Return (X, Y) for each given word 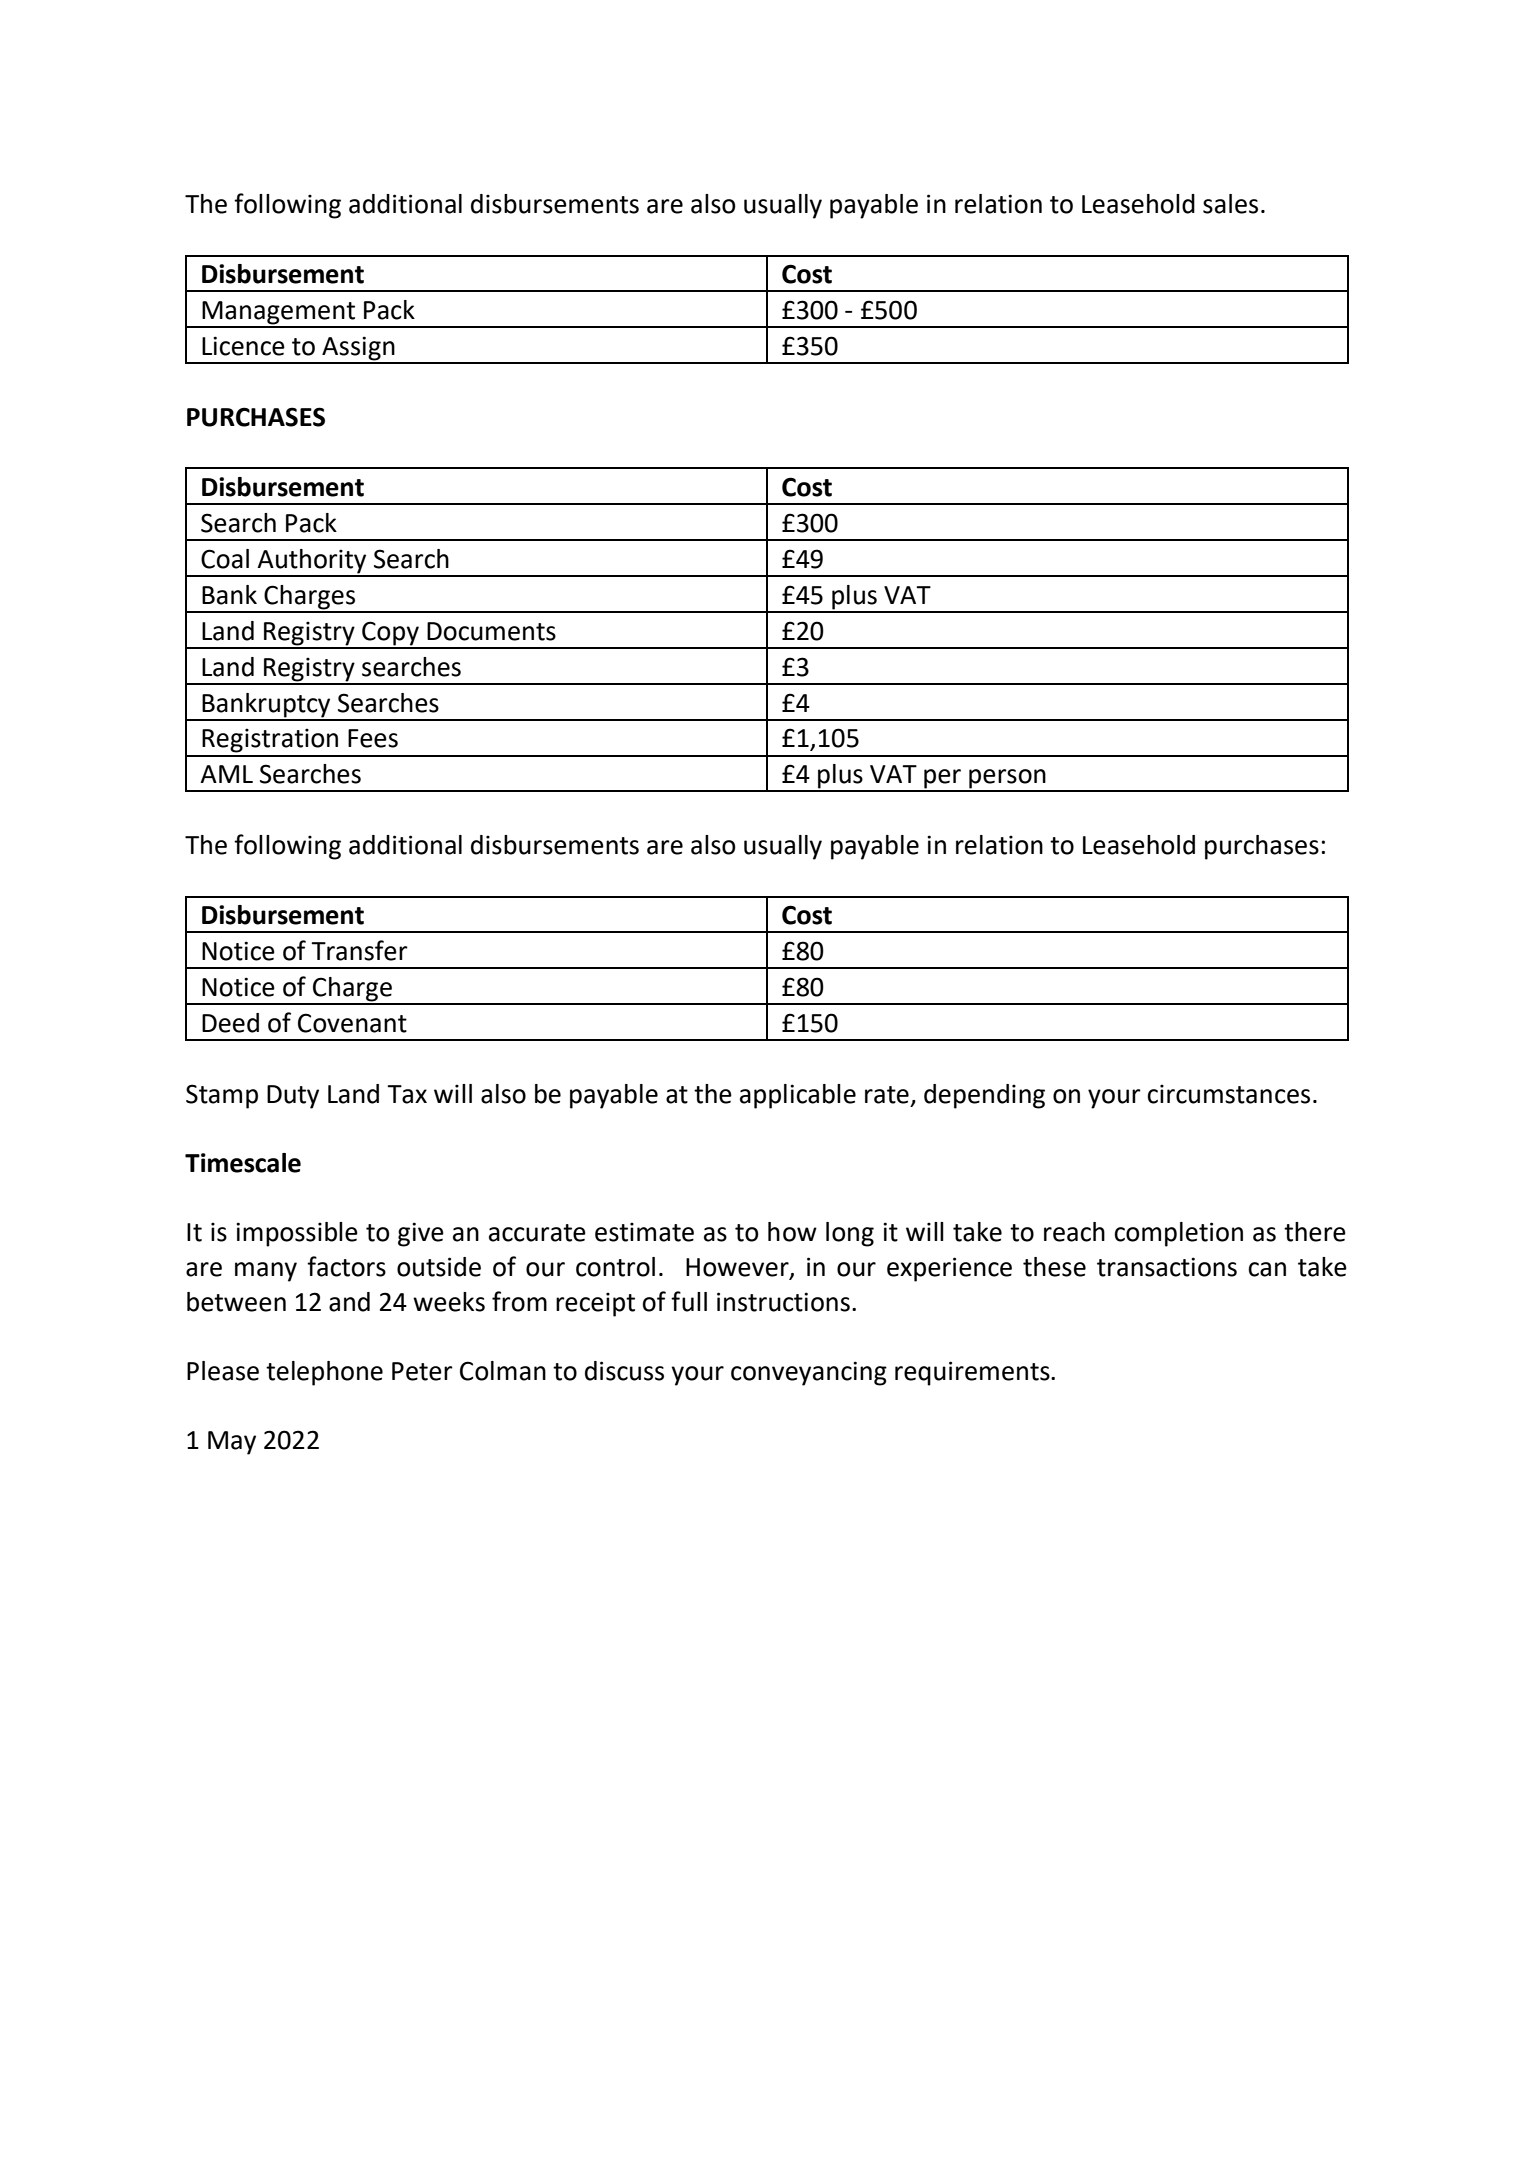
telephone (324, 1373)
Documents (491, 631)
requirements (973, 1373)
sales (1230, 204)
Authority (312, 562)
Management (279, 314)
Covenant (352, 1023)
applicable (798, 1096)
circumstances (1228, 1094)
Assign (358, 349)
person (1007, 780)
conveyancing (809, 1373)
